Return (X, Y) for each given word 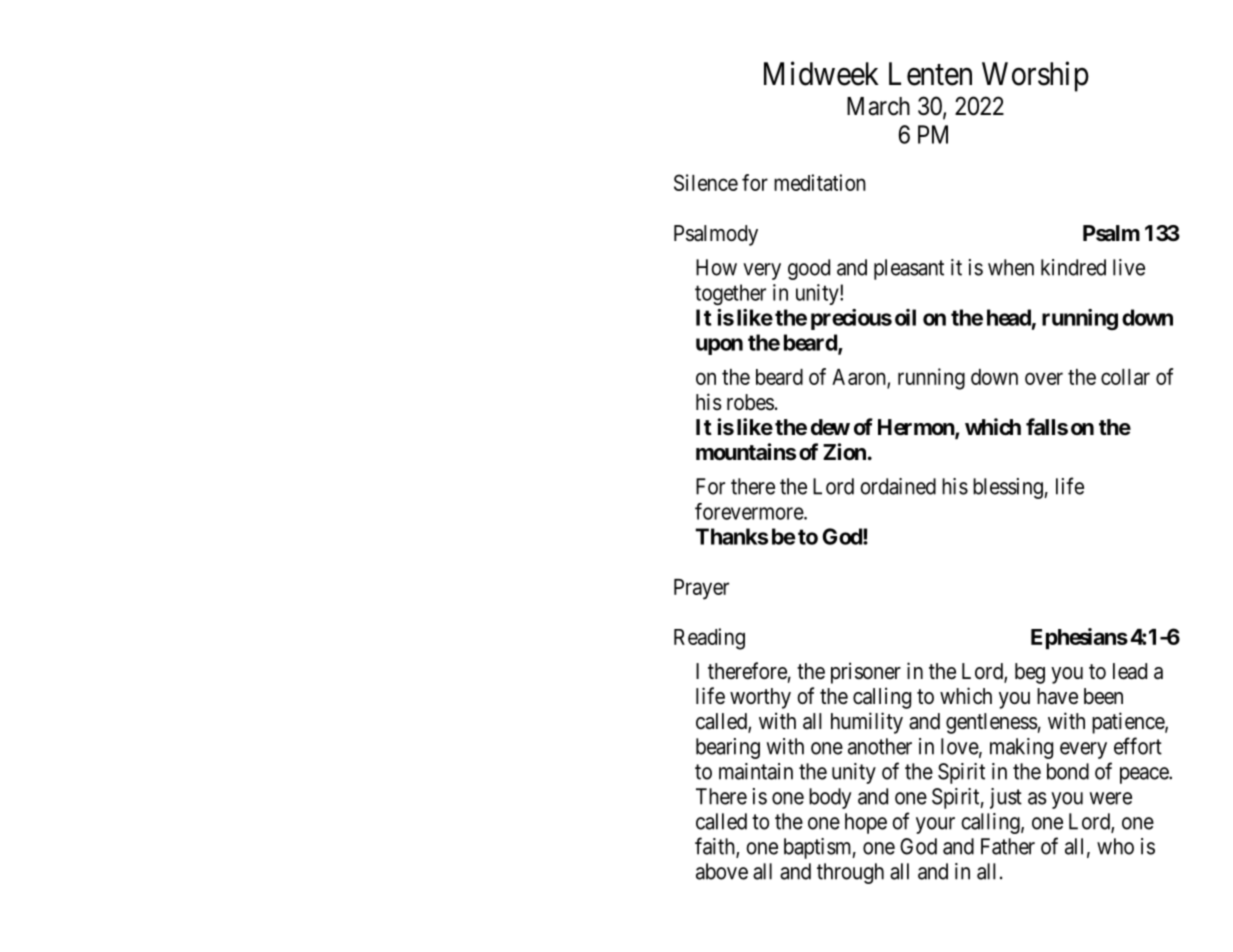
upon (719, 346)
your (935, 825)
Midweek (821, 73)
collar (1125, 377)
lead (1130, 671)
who (1115, 846)
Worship (1035, 76)
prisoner (866, 673)
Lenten (930, 74)
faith (716, 847)
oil (905, 317)
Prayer (701, 589)
